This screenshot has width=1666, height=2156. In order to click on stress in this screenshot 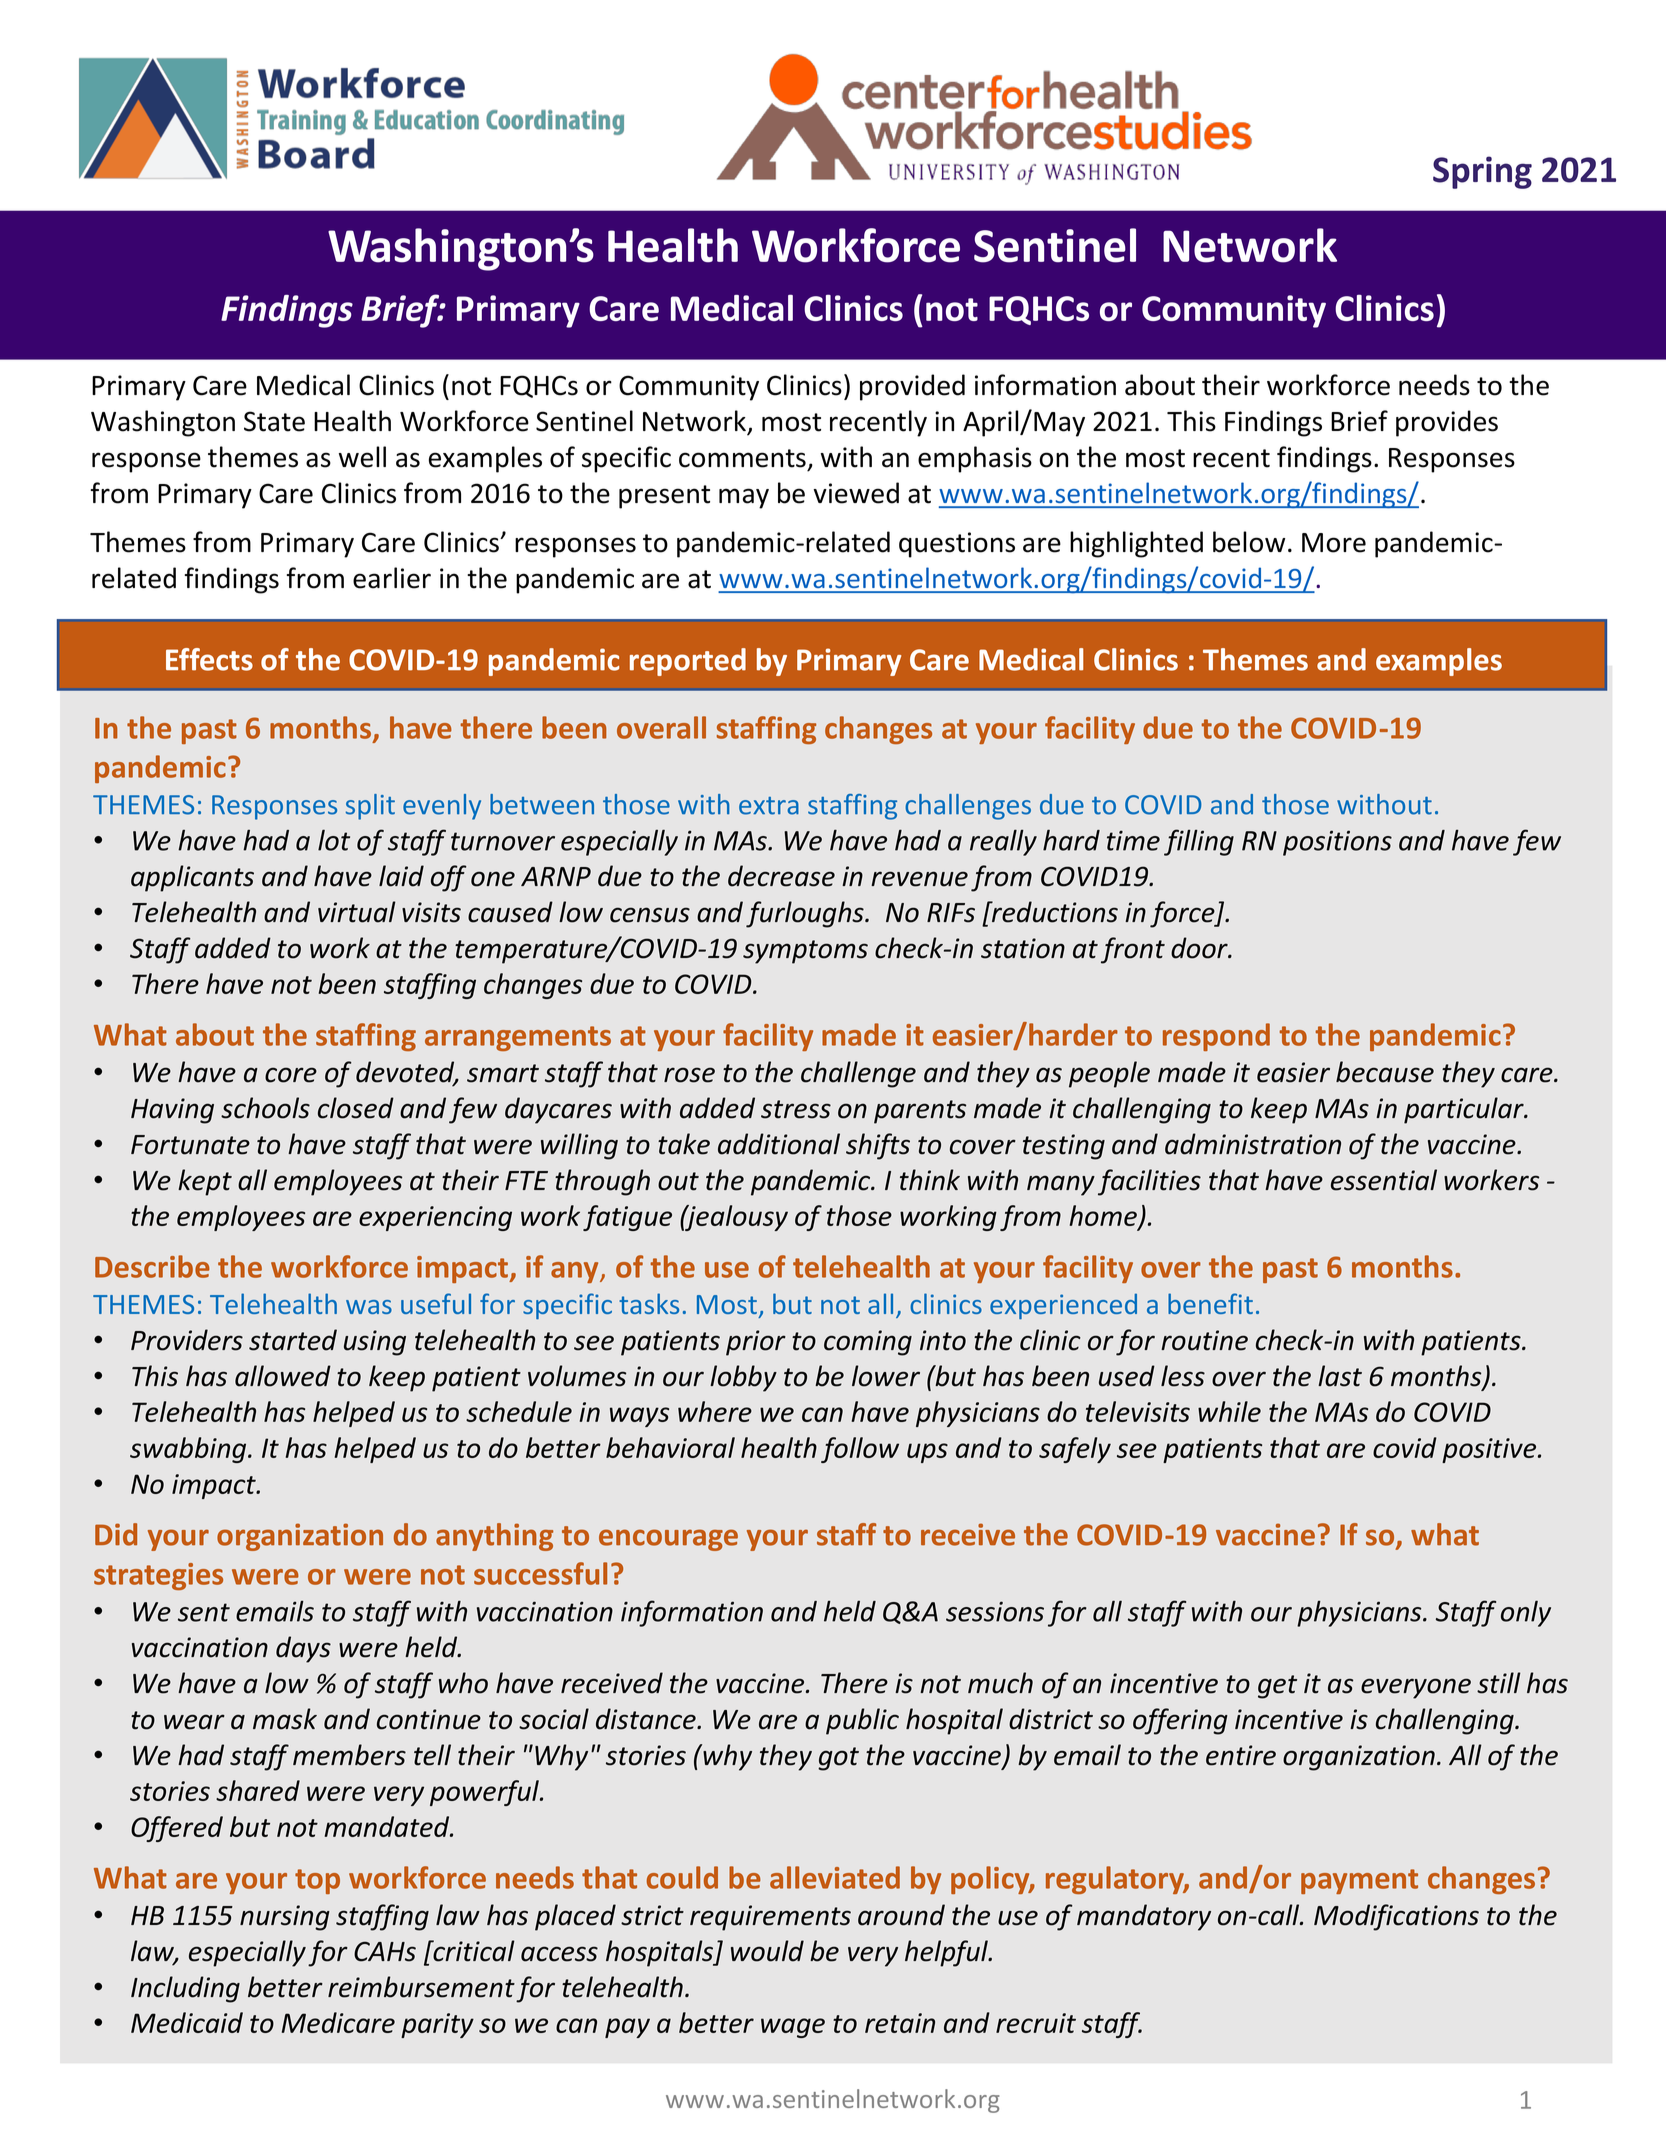, I will do `click(796, 1109)`.
